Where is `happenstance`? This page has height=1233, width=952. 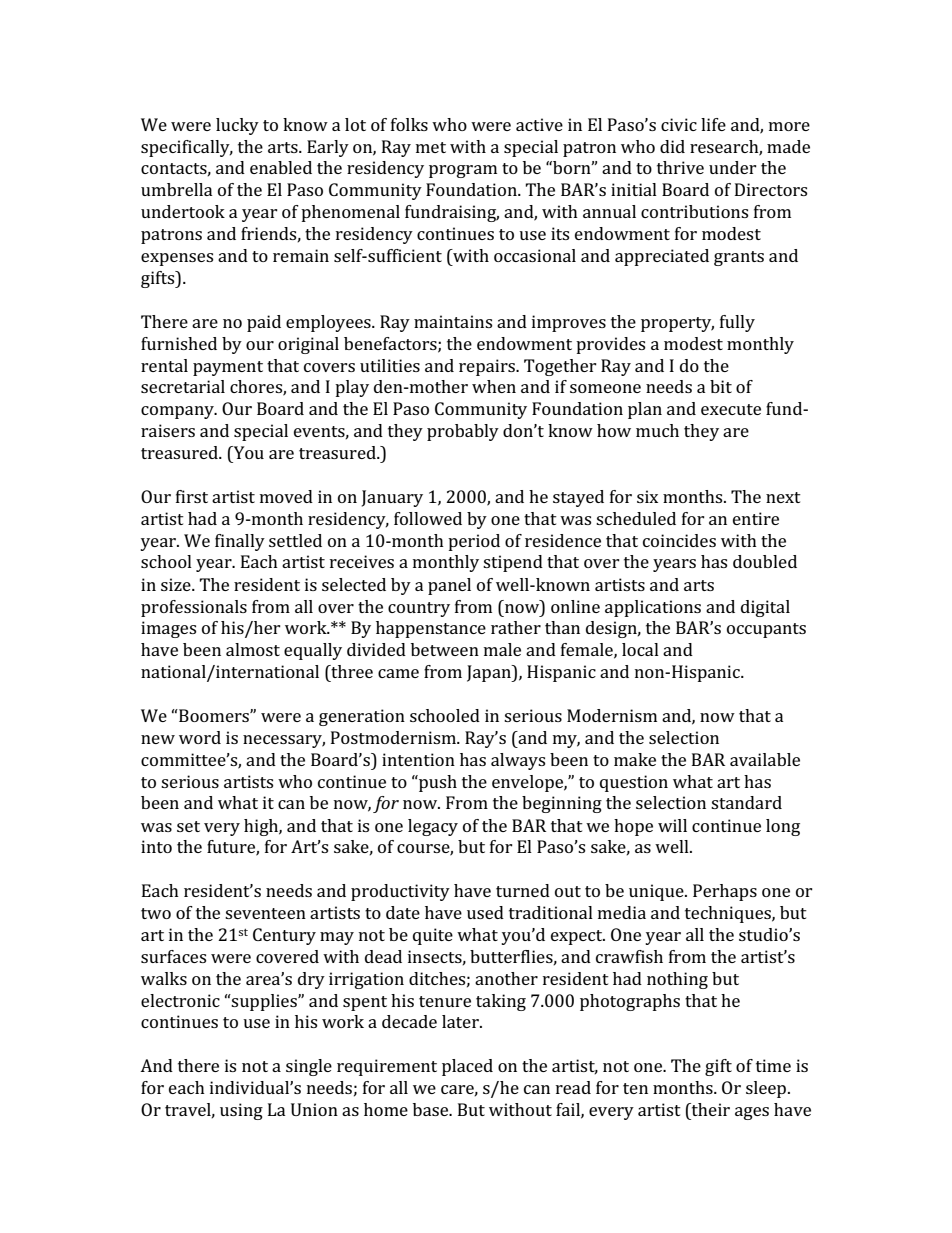 happenstance is located at coordinates (431, 629).
